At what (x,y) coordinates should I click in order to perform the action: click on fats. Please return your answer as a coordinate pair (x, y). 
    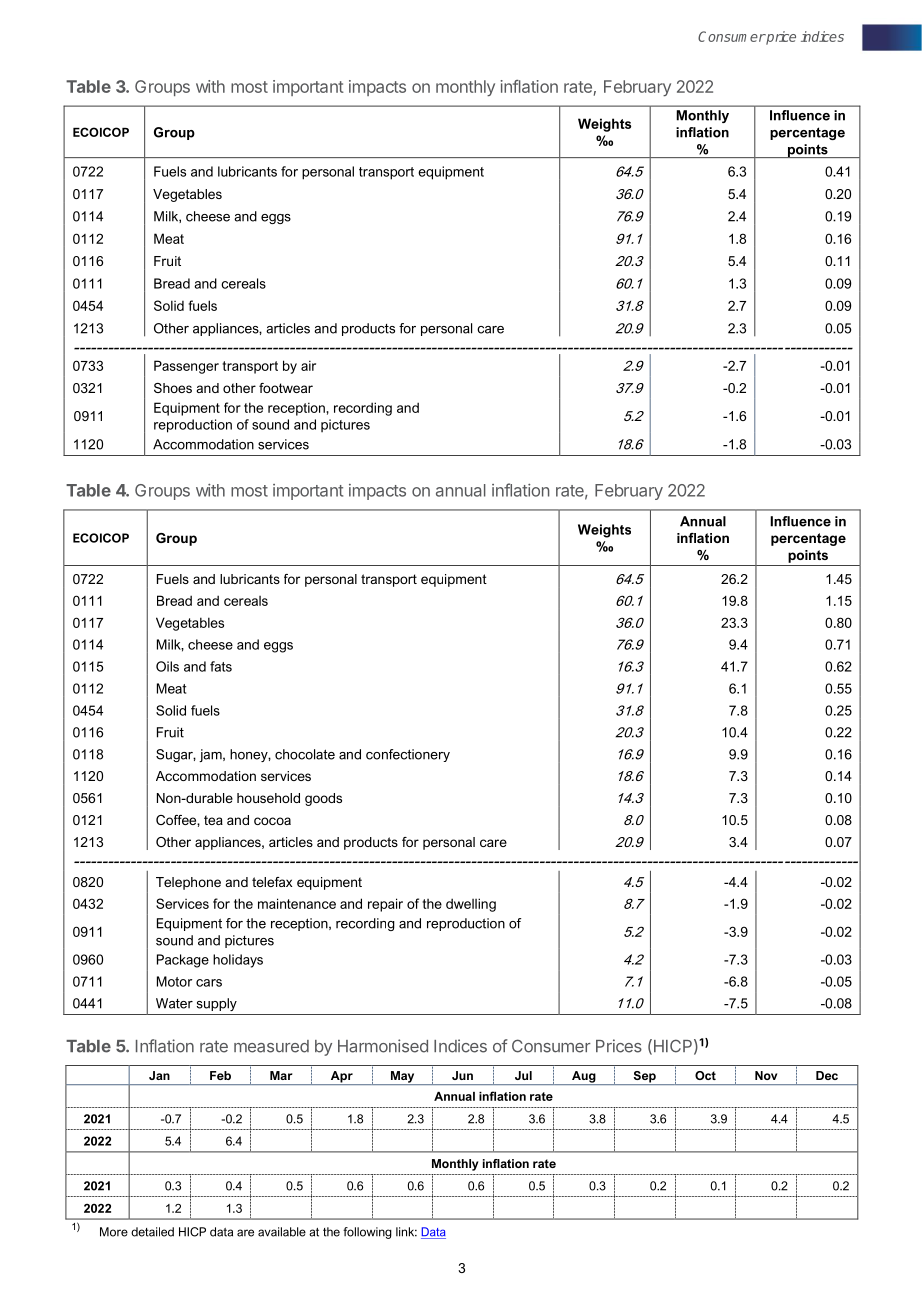
    Looking at the image, I should click on (221, 666).
